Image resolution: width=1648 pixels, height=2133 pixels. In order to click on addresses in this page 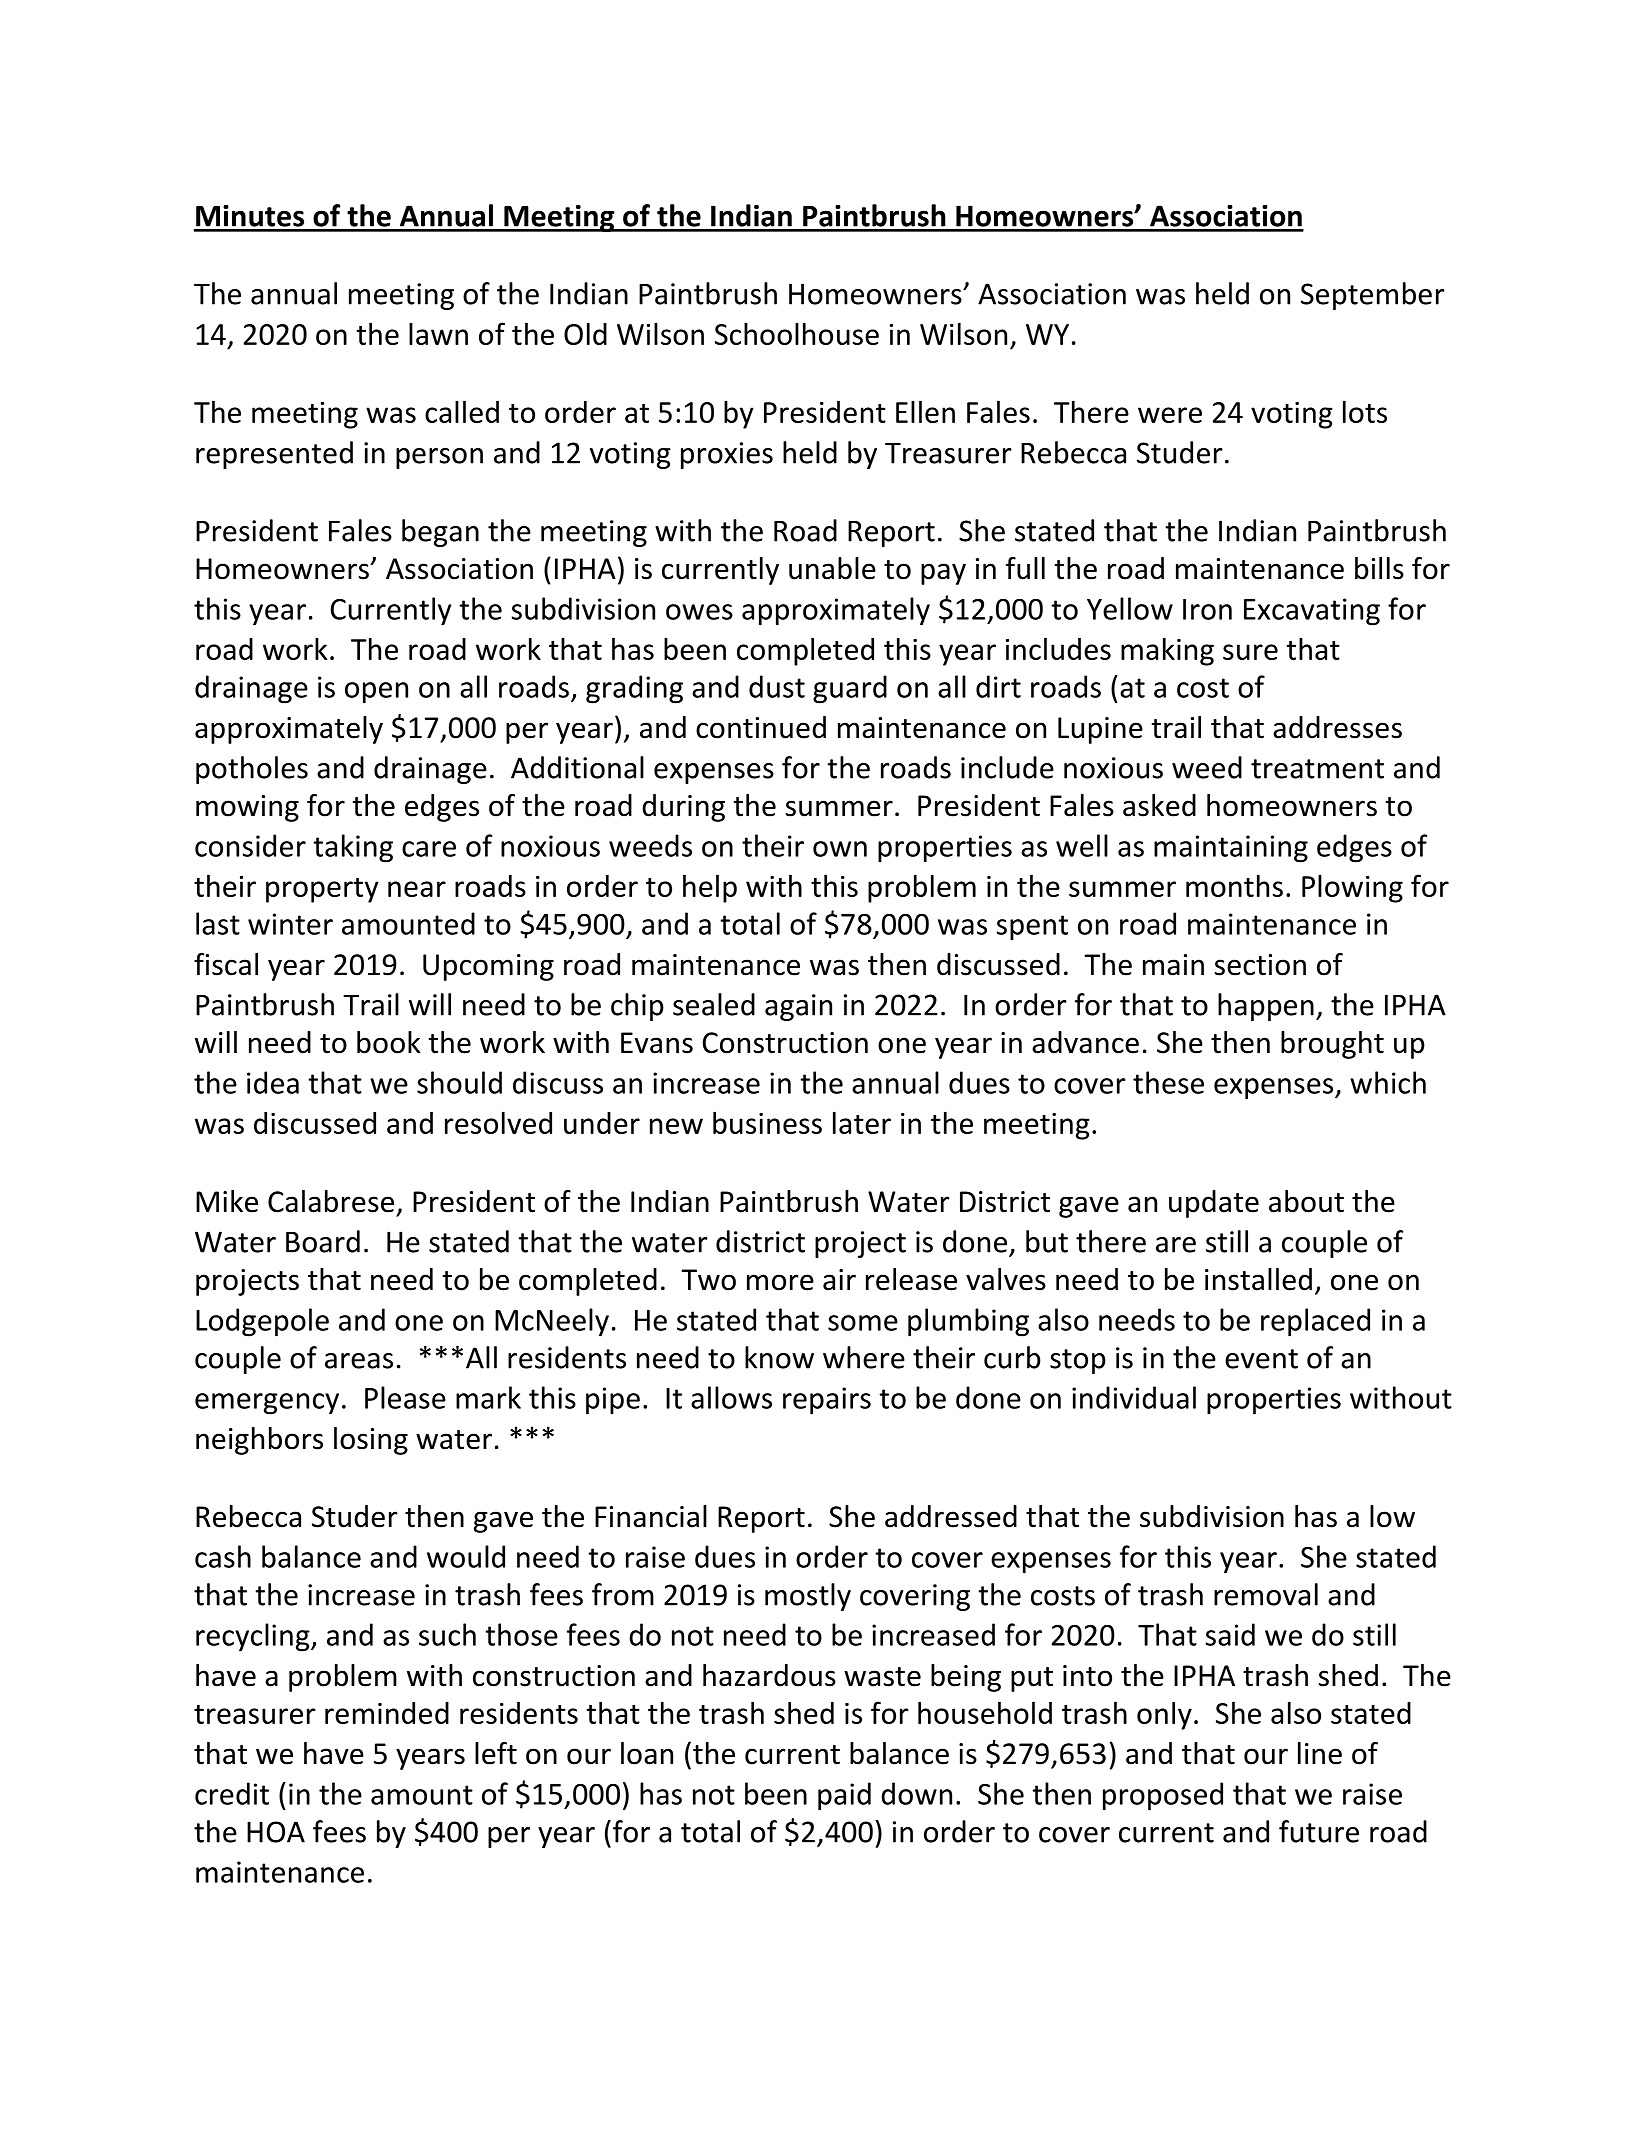, I will do `click(1337, 727)`.
